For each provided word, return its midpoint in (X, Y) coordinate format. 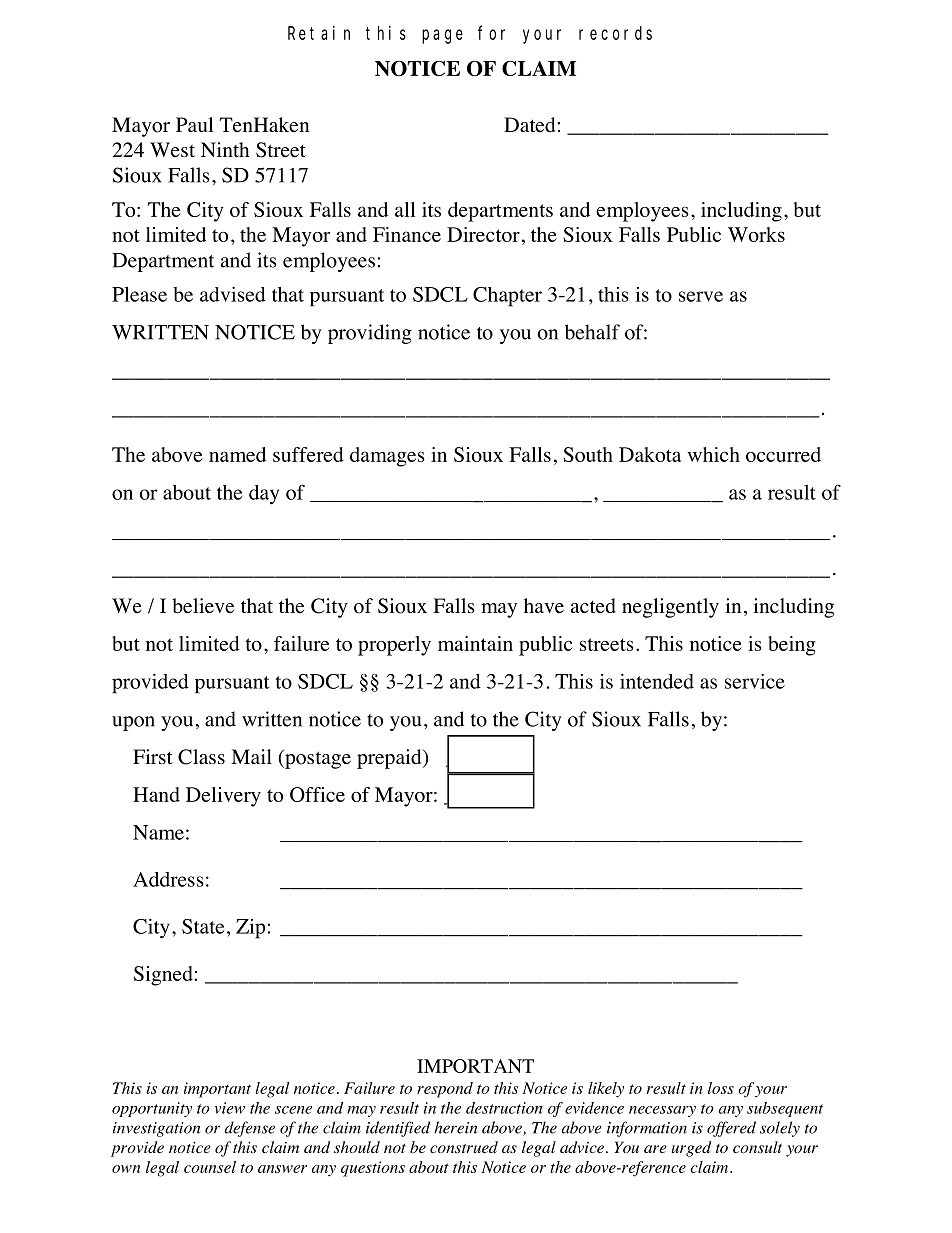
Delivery (223, 797)
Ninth (225, 149)
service (755, 681)
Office (317, 794)
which (714, 454)
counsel (210, 1167)
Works (756, 234)
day (264, 495)
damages (387, 457)
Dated (529, 125)
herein (455, 1127)
